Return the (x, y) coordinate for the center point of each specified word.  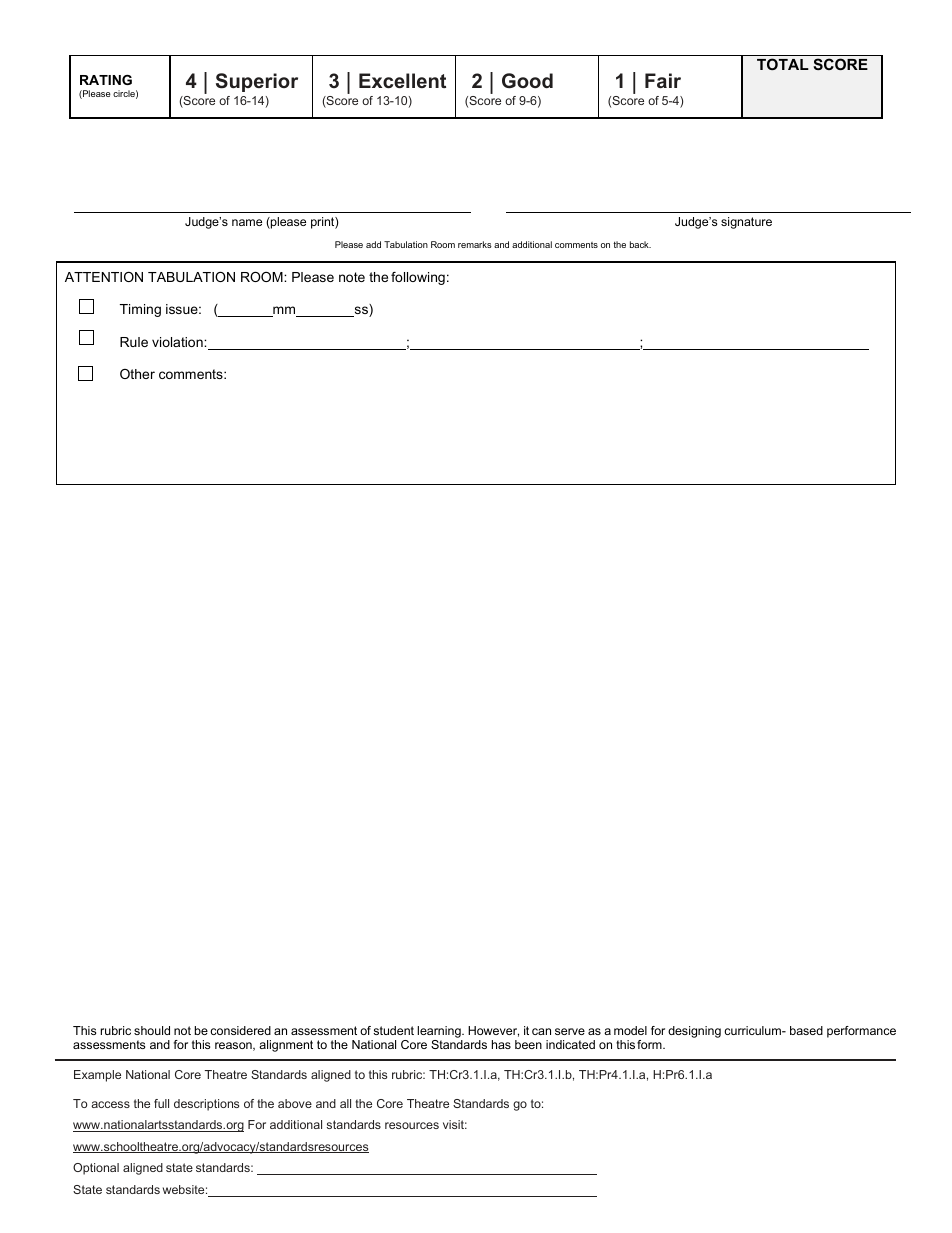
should (152, 1030)
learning (440, 1033)
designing (694, 1032)
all (345, 1103)
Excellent (402, 80)
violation (178, 342)
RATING (106, 80)
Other (137, 374)
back (640, 244)
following (418, 278)
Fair (663, 80)
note (352, 277)
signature (746, 223)
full (161, 1103)
